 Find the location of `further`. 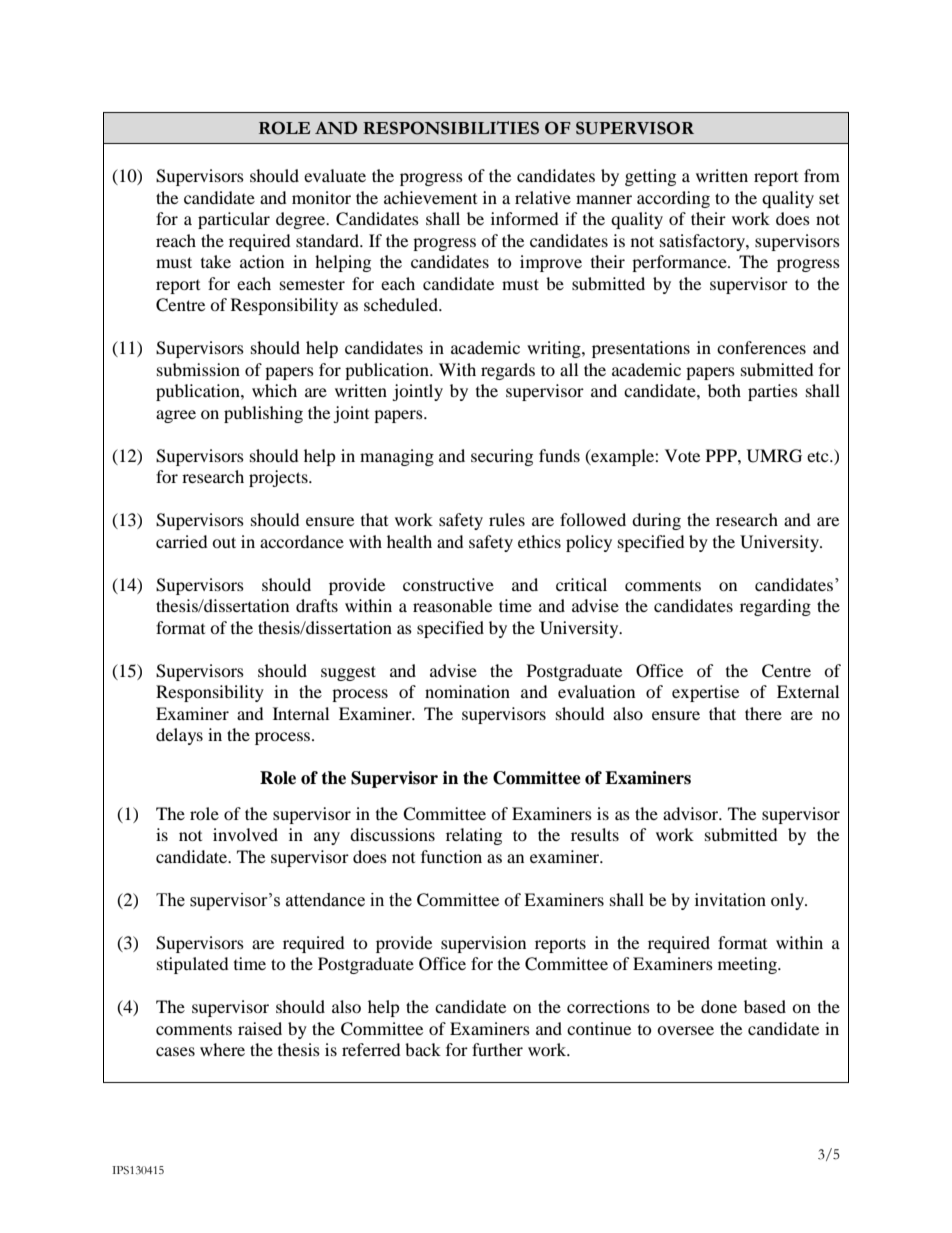

further is located at coordinates (497, 1049).
